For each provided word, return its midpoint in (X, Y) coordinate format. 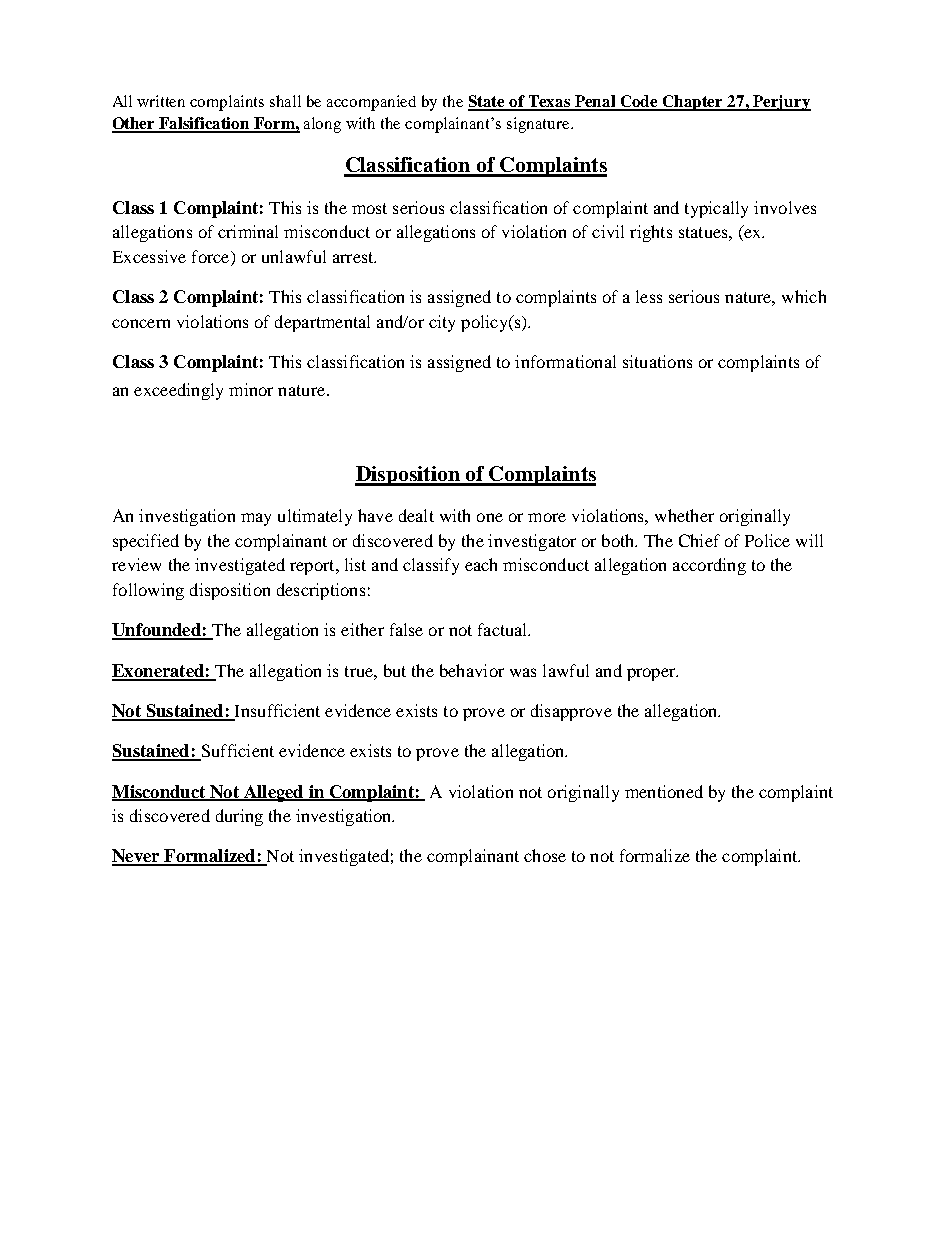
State (488, 102)
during (239, 817)
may (256, 519)
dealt (416, 515)
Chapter (693, 103)
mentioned (664, 791)
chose (545, 855)
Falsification (205, 124)
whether (684, 515)
